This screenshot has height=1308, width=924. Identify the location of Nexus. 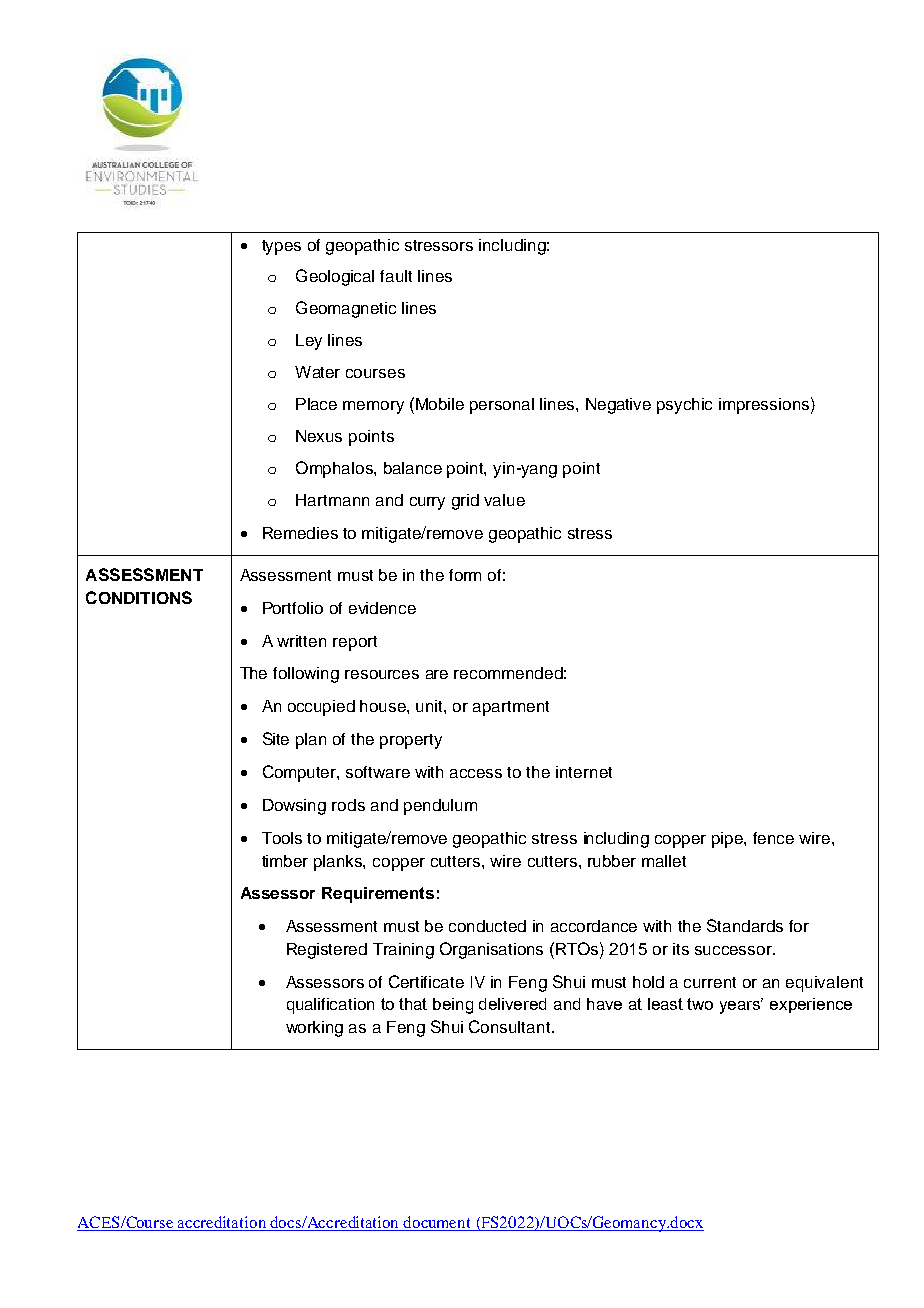
(319, 436).
